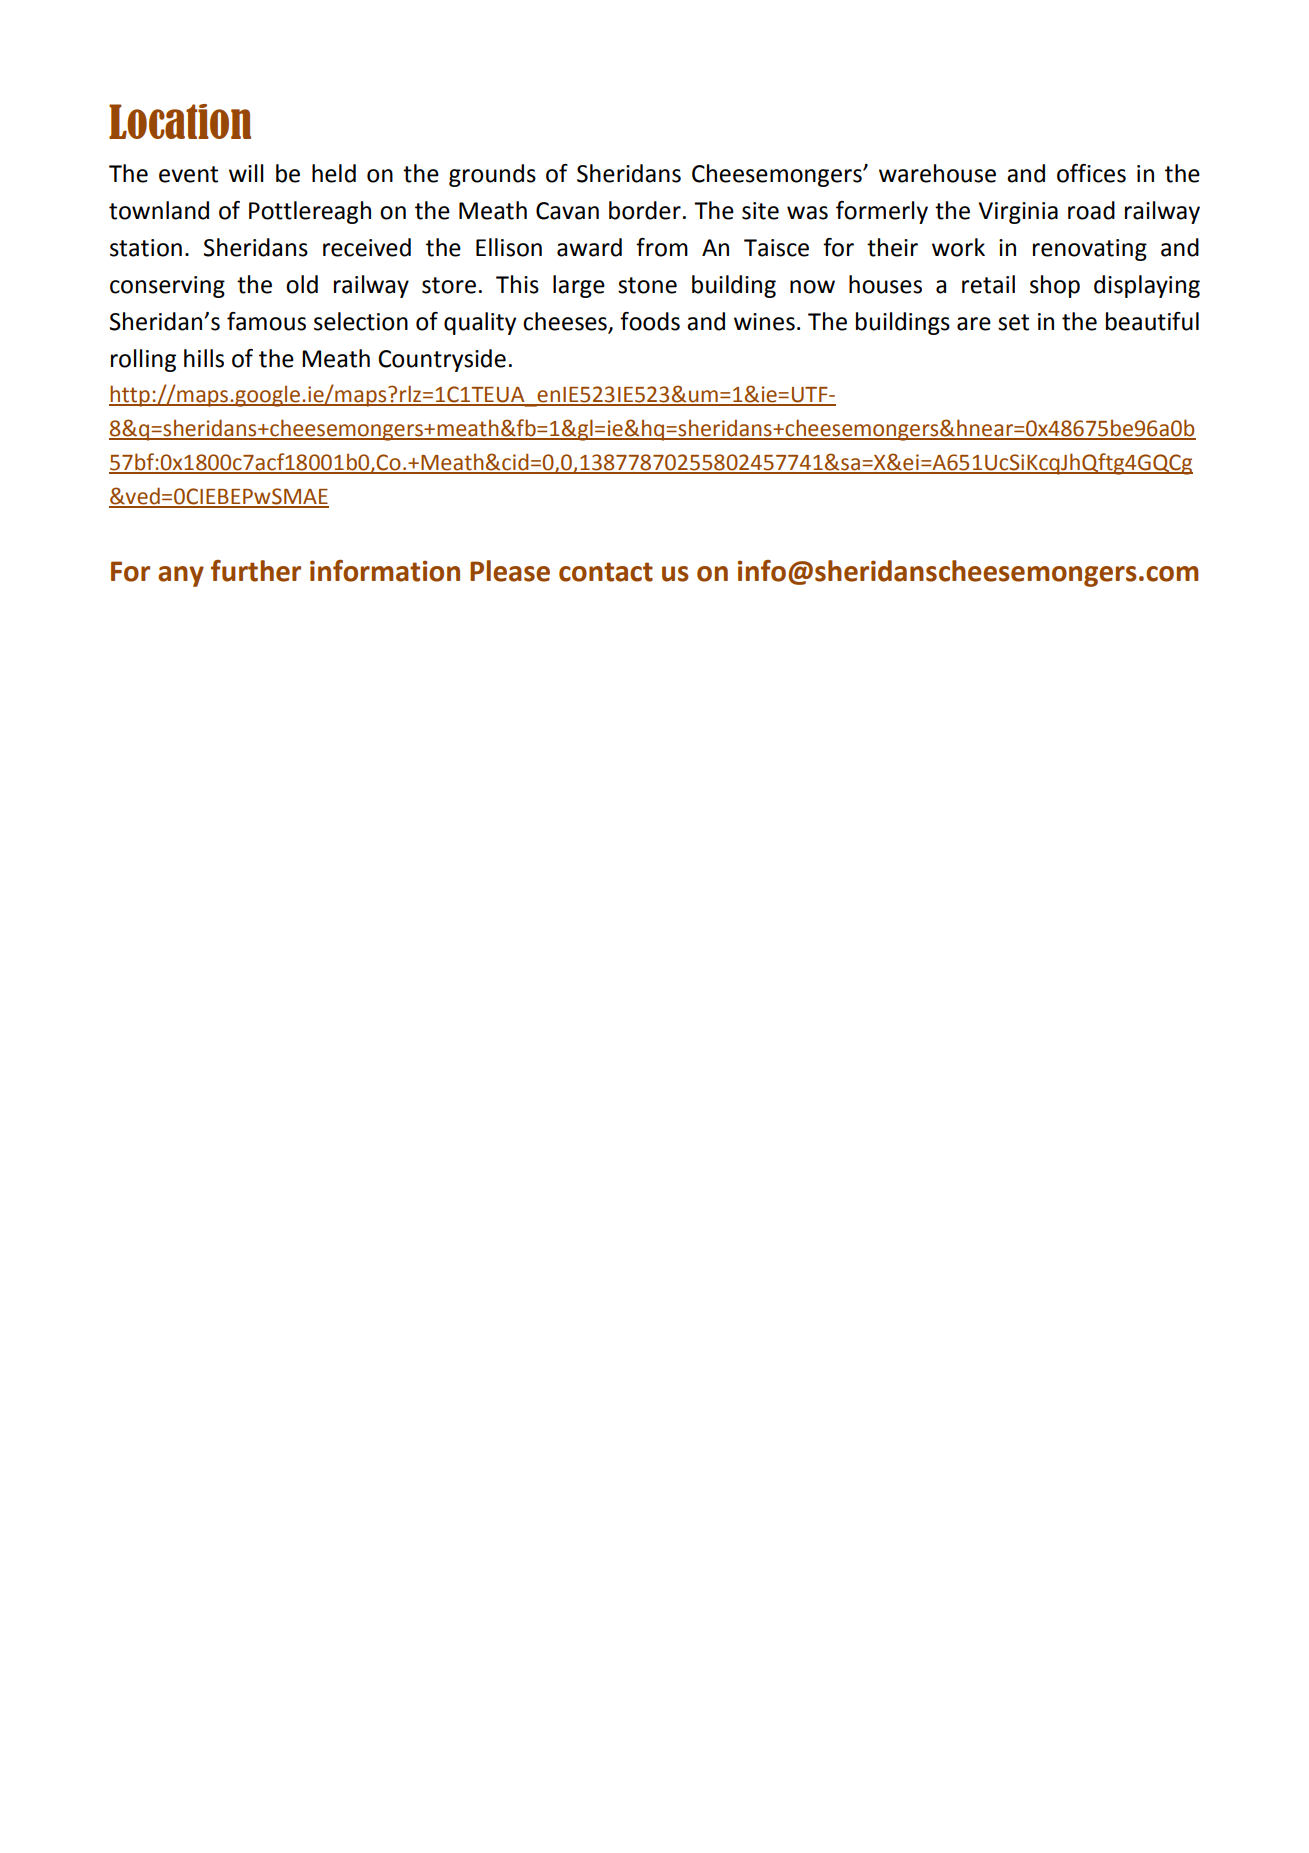 This page has width=1309, height=1853. I want to click on further, so click(256, 571).
